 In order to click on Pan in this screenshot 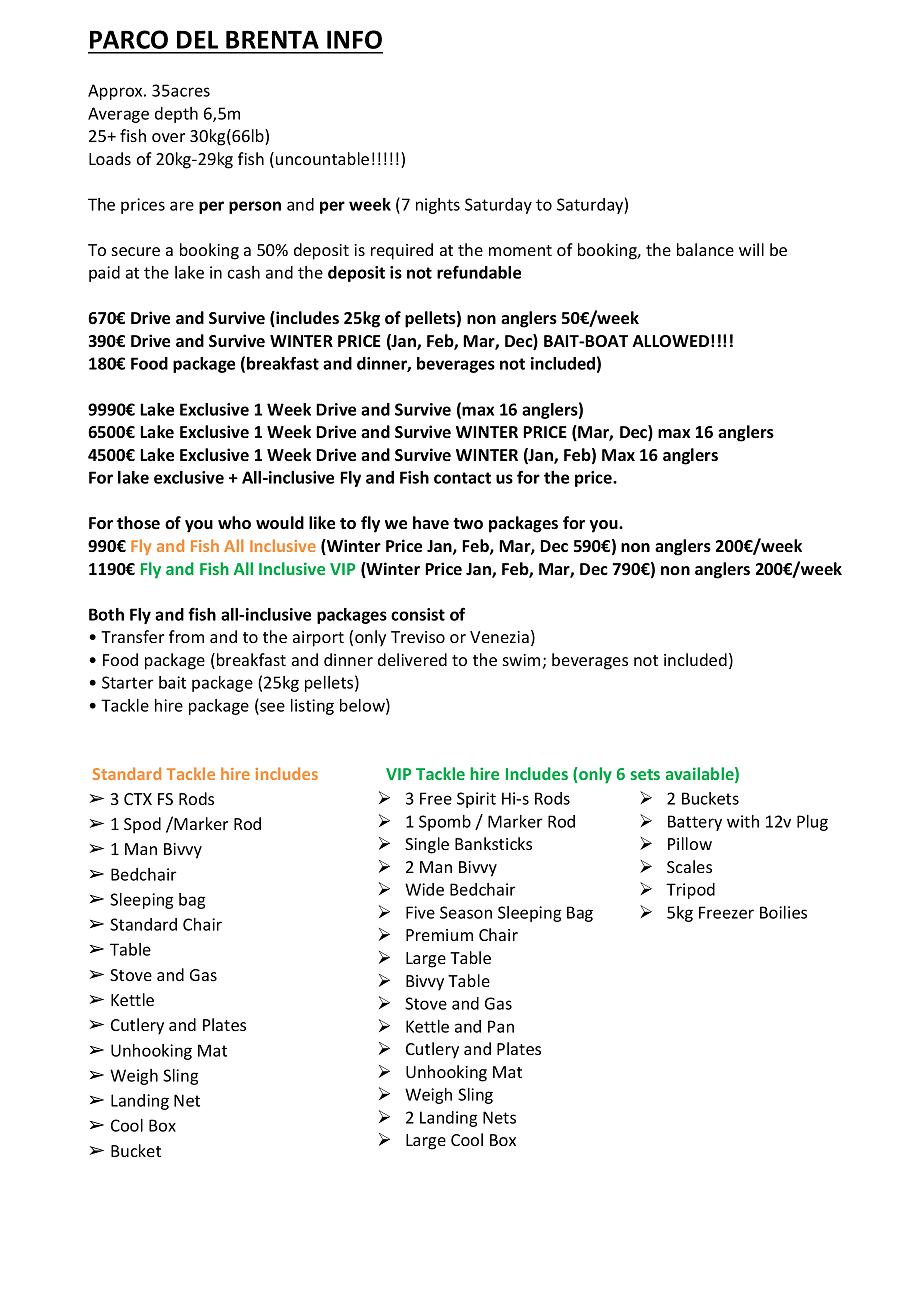, I will do `click(501, 1026)`.
